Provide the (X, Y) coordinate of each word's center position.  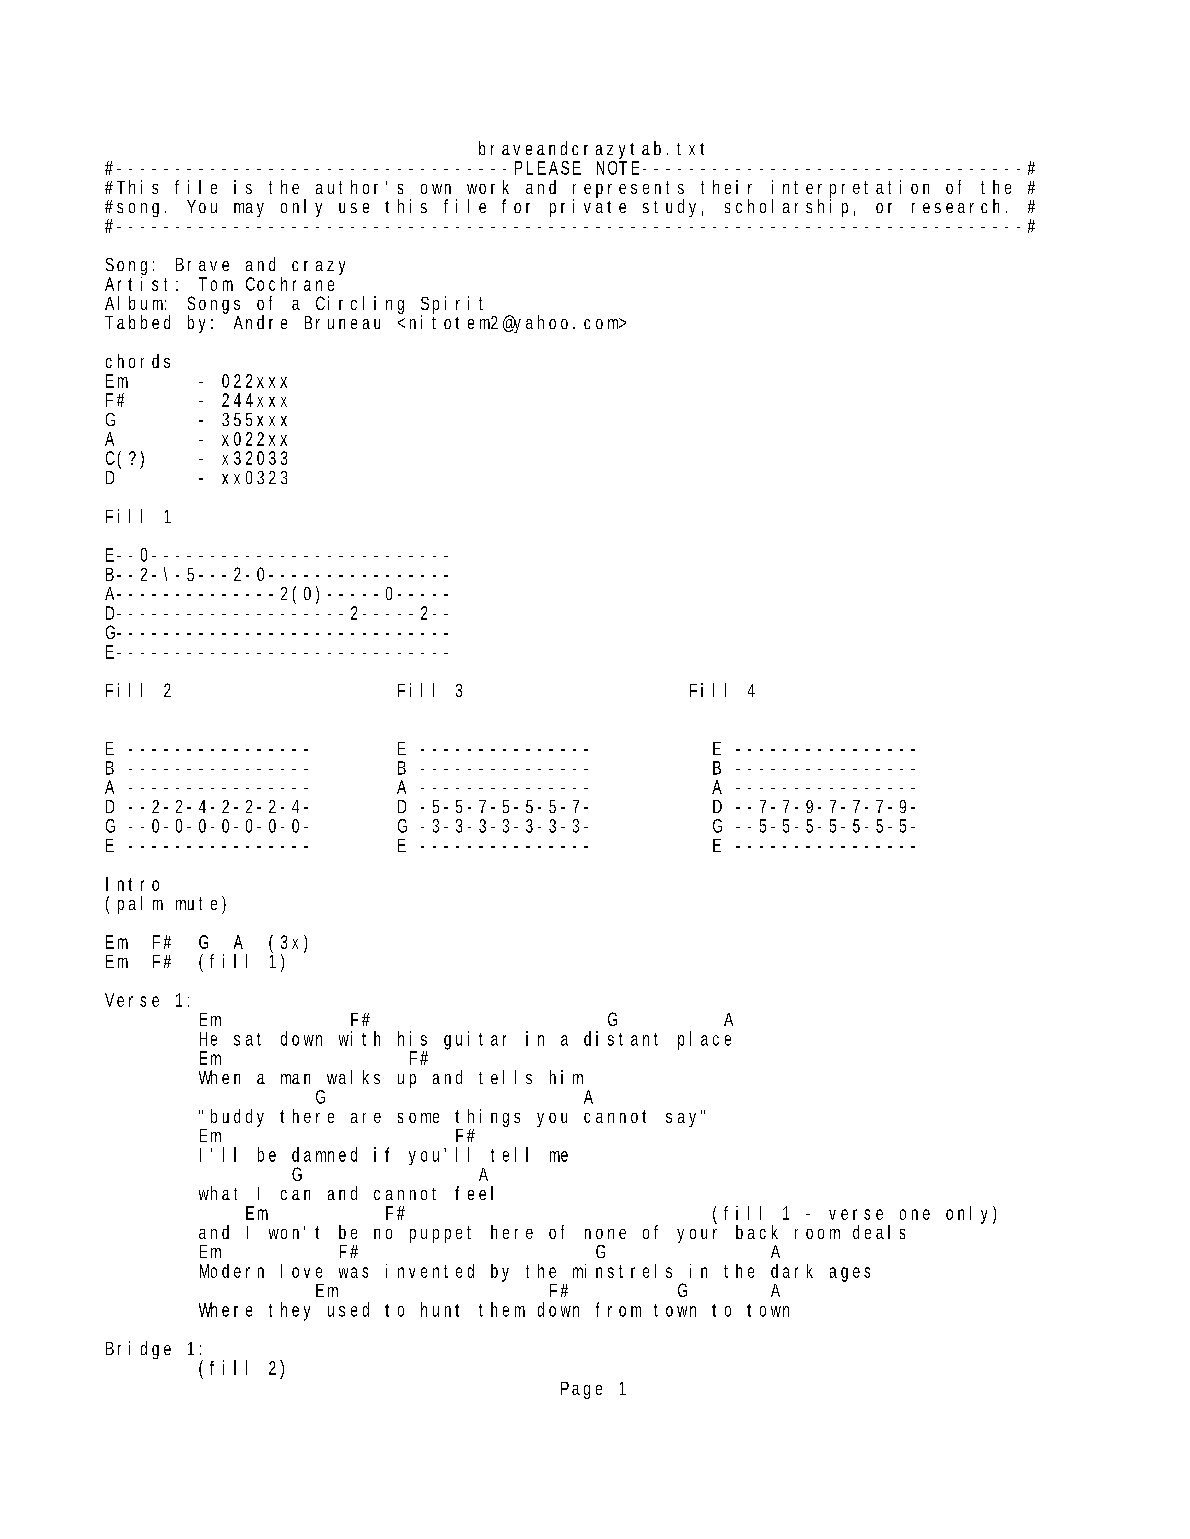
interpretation (850, 190)
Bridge (138, 1350)
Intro (132, 884)
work (488, 187)
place (704, 1040)
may (249, 210)
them (502, 1309)
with (359, 1038)
